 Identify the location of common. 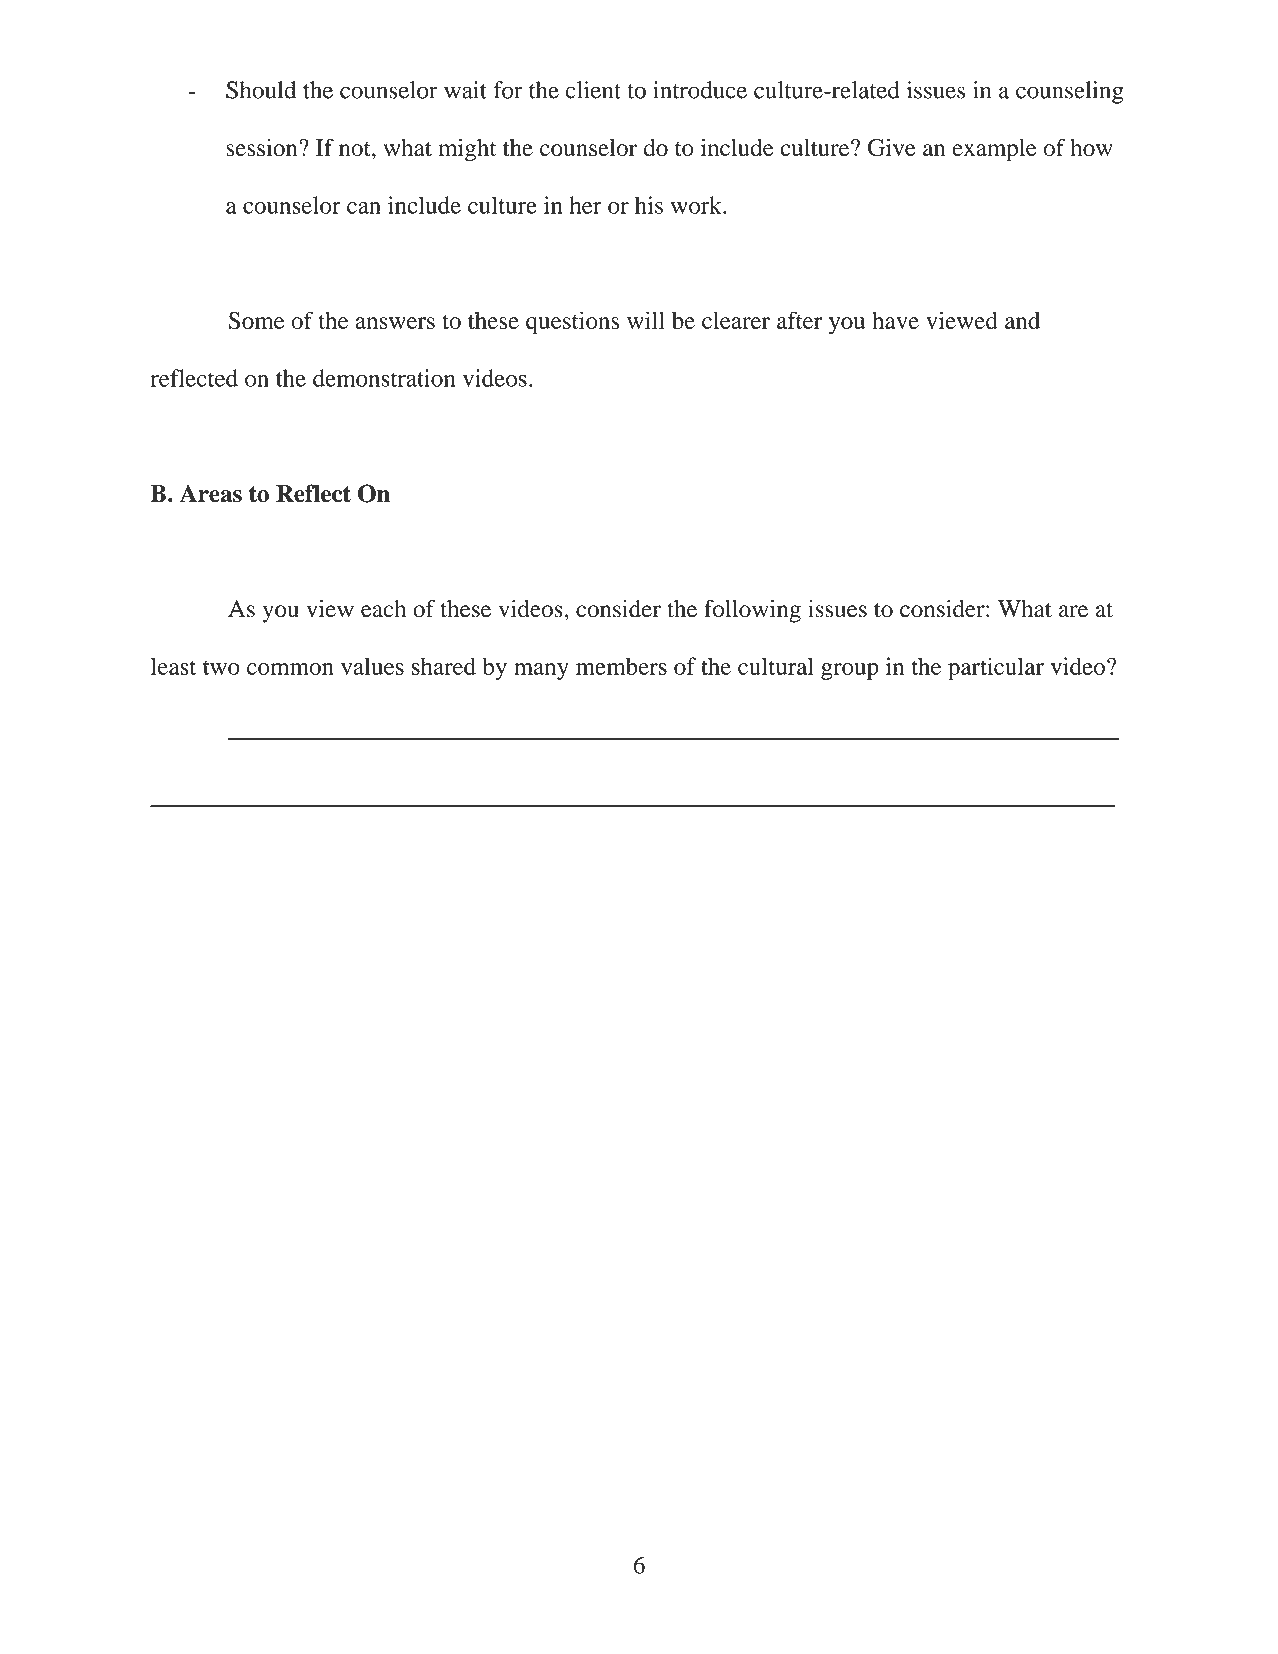
(290, 669).
